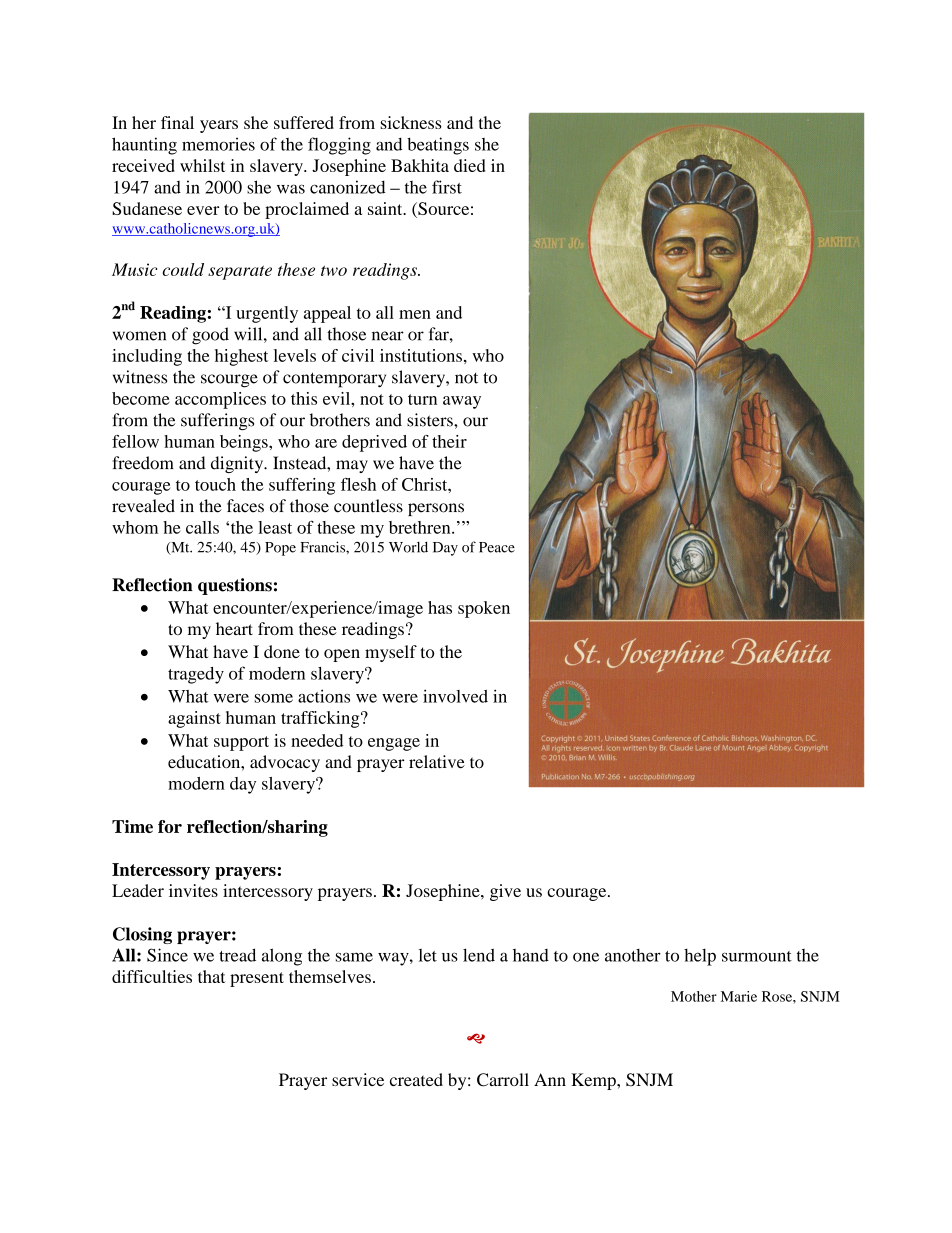  What do you see at coordinates (449, 441) in the screenshot?
I see `their` at bounding box center [449, 441].
